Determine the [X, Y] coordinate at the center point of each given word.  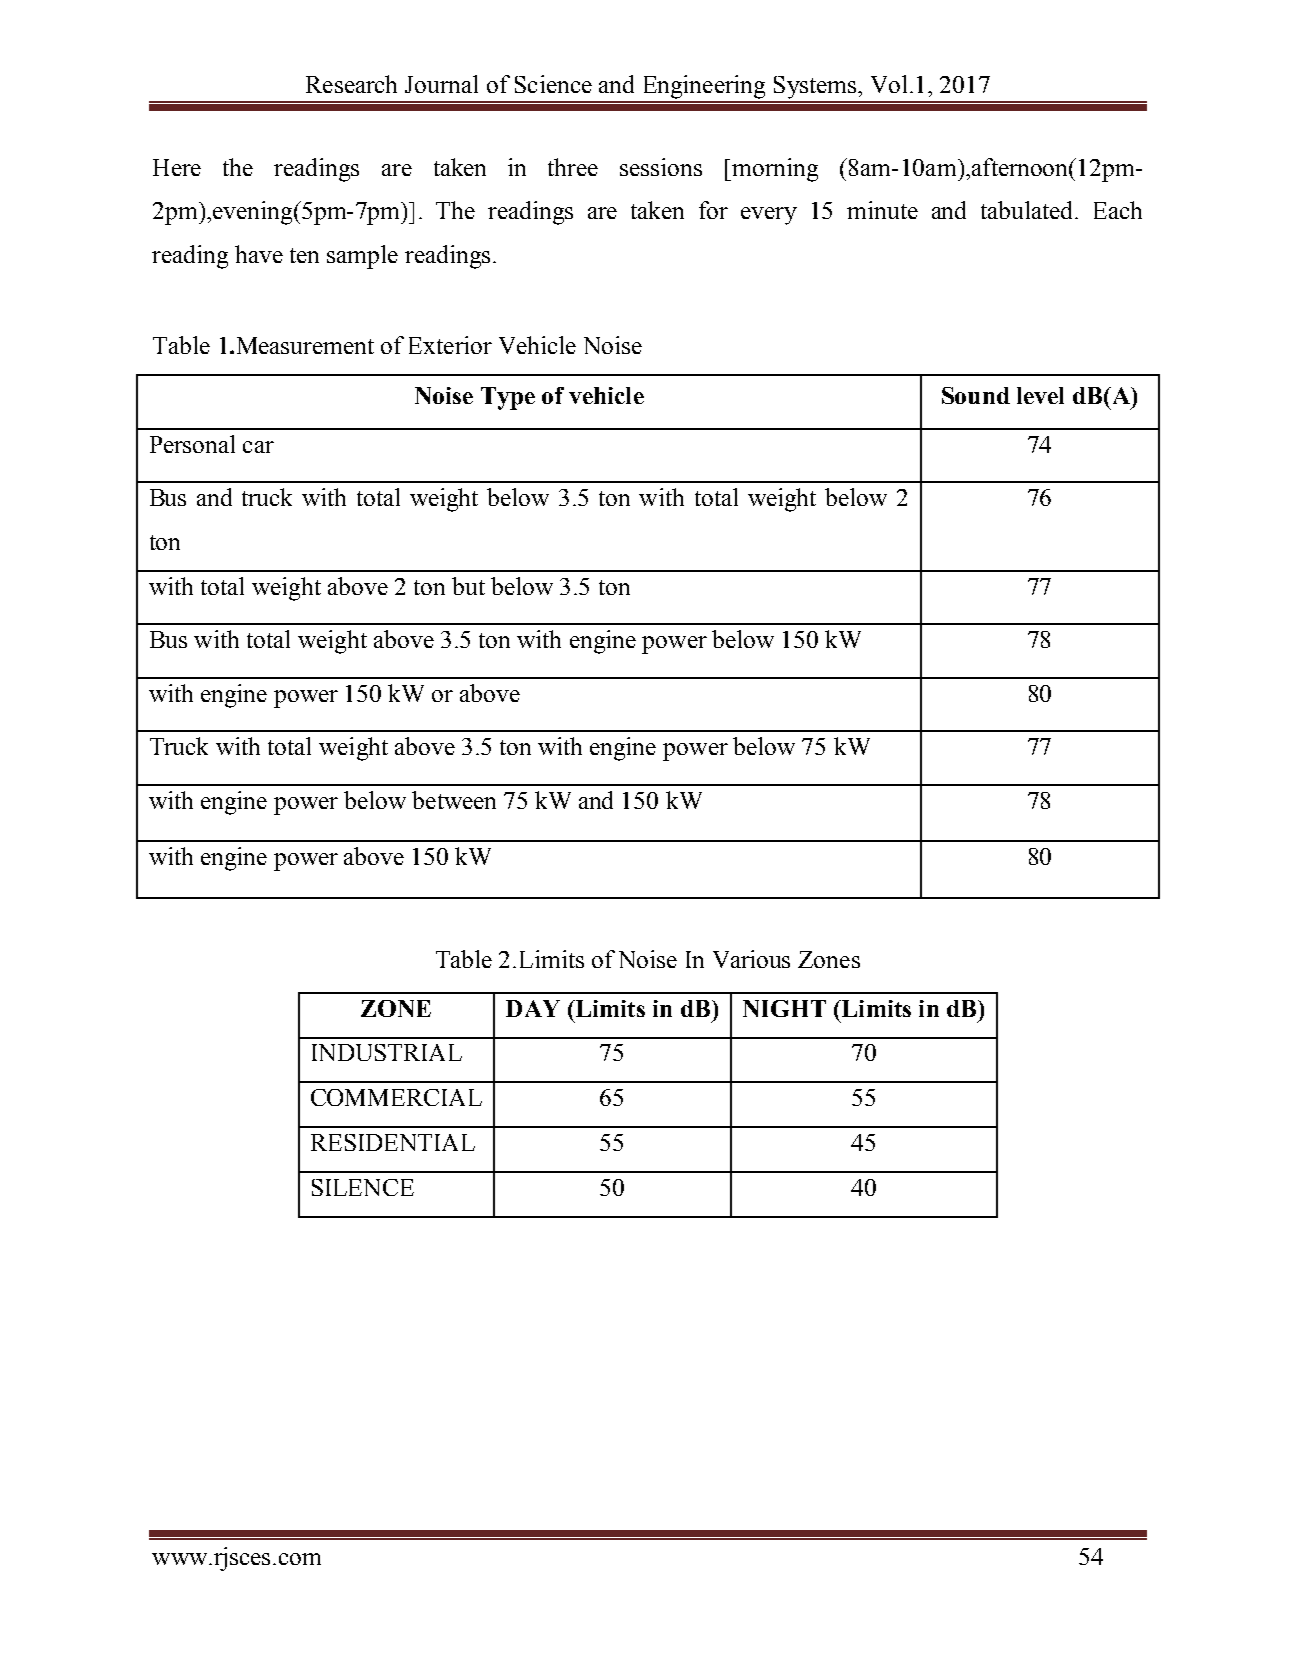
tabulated [1028, 210]
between [454, 800]
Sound [976, 395]
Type [508, 398]
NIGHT [784, 1008]
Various [751, 959]
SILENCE [363, 1187]
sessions [661, 167]
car [258, 447]
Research [351, 84]
